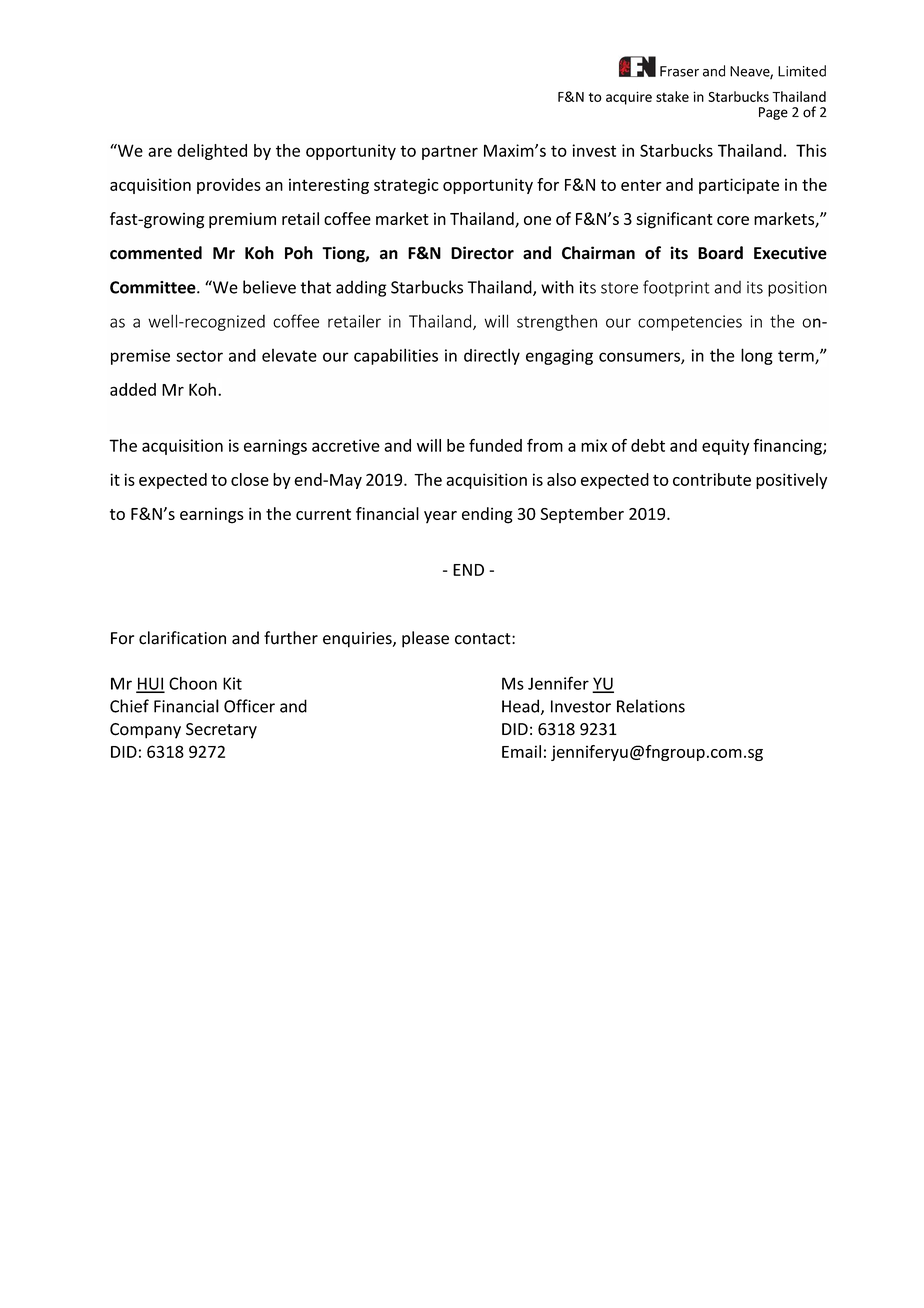 This image has width=924, height=1308. I want to click on equity, so click(725, 447).
